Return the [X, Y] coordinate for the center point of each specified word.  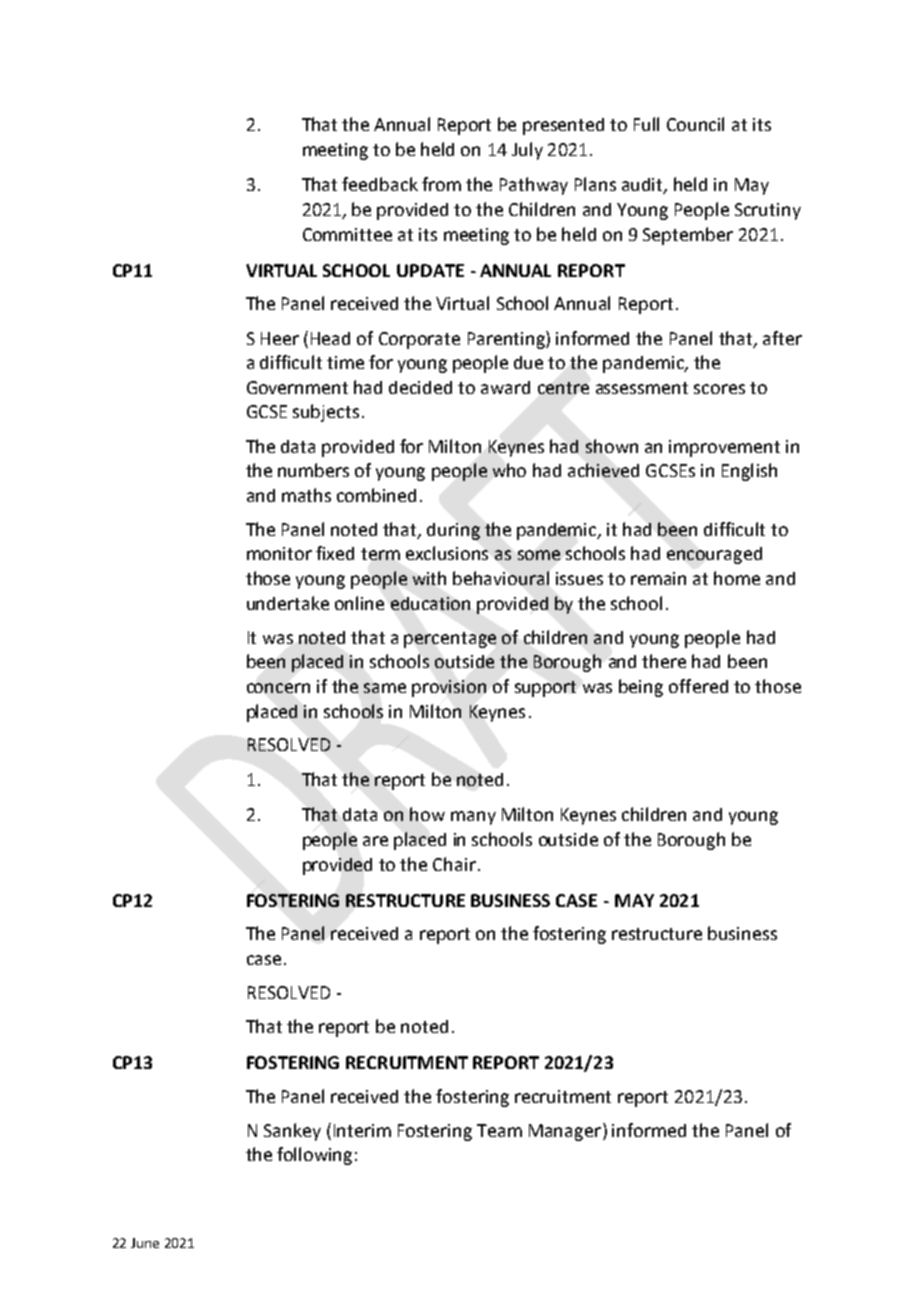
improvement [724, 448]
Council [695, 124]
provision [449, 688]
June [145, 1243]
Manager [565, 1132]
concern [278, 688]
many [473, 818]
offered [698, 686]
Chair [454, 864]
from [441, 184]
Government [297, 387]
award [505, 387]
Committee [347, 234]
